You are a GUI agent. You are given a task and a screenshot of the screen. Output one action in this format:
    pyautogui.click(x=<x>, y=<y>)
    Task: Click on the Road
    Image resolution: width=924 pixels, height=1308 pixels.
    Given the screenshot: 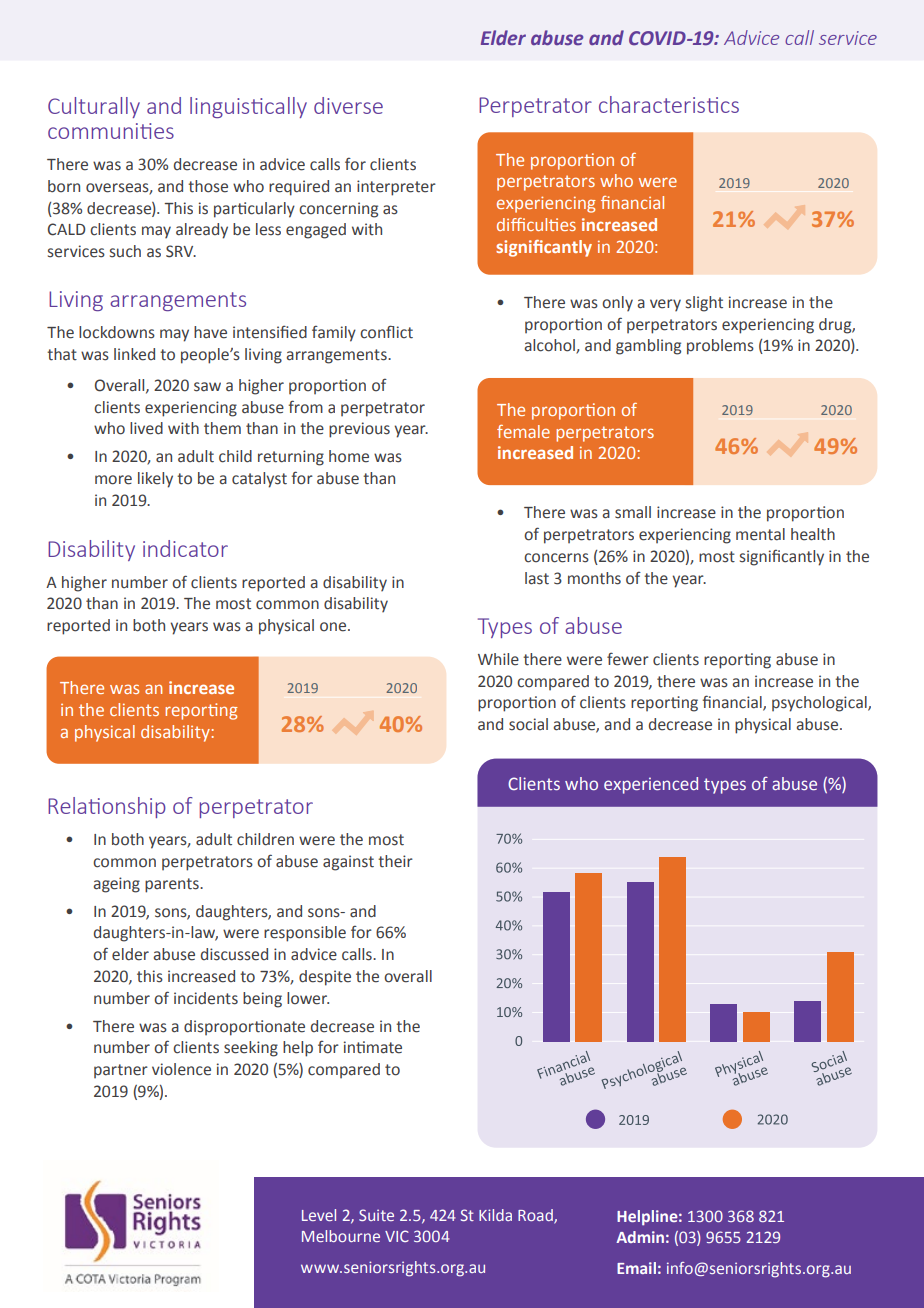 What is the action you would take?
    pyautogui.click(x=536, y=1216)
